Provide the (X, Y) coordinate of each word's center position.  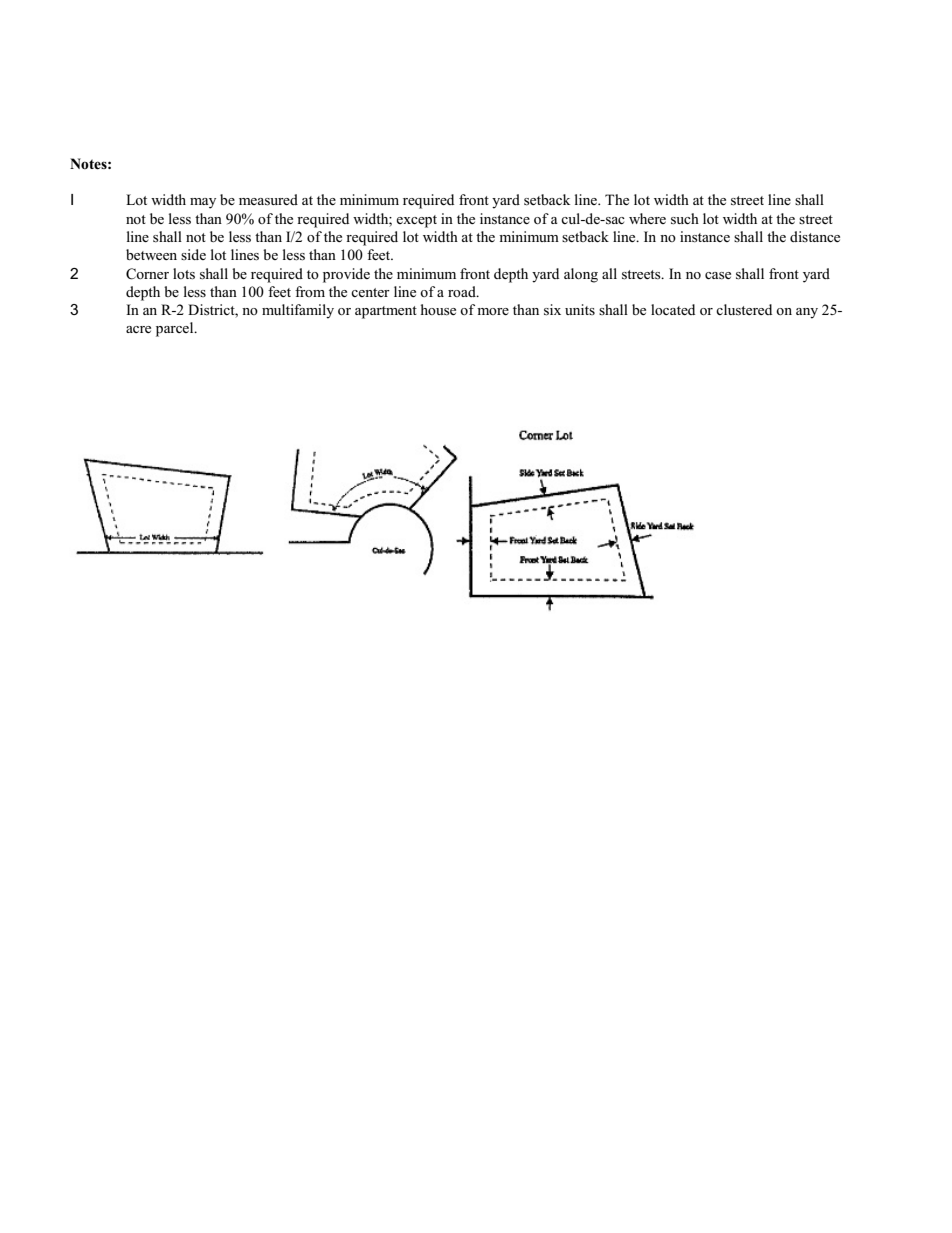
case (718, 276)
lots (184, 274)
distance (815, 236)
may (203, 203)
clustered (744, 310)
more (493, 311)
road (463, 291)
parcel (176, 329)
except (416, 221)
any (807, 313)
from (310, 291)
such (685, 219)
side (193, 254)
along (581, 275)
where (647, 218)
